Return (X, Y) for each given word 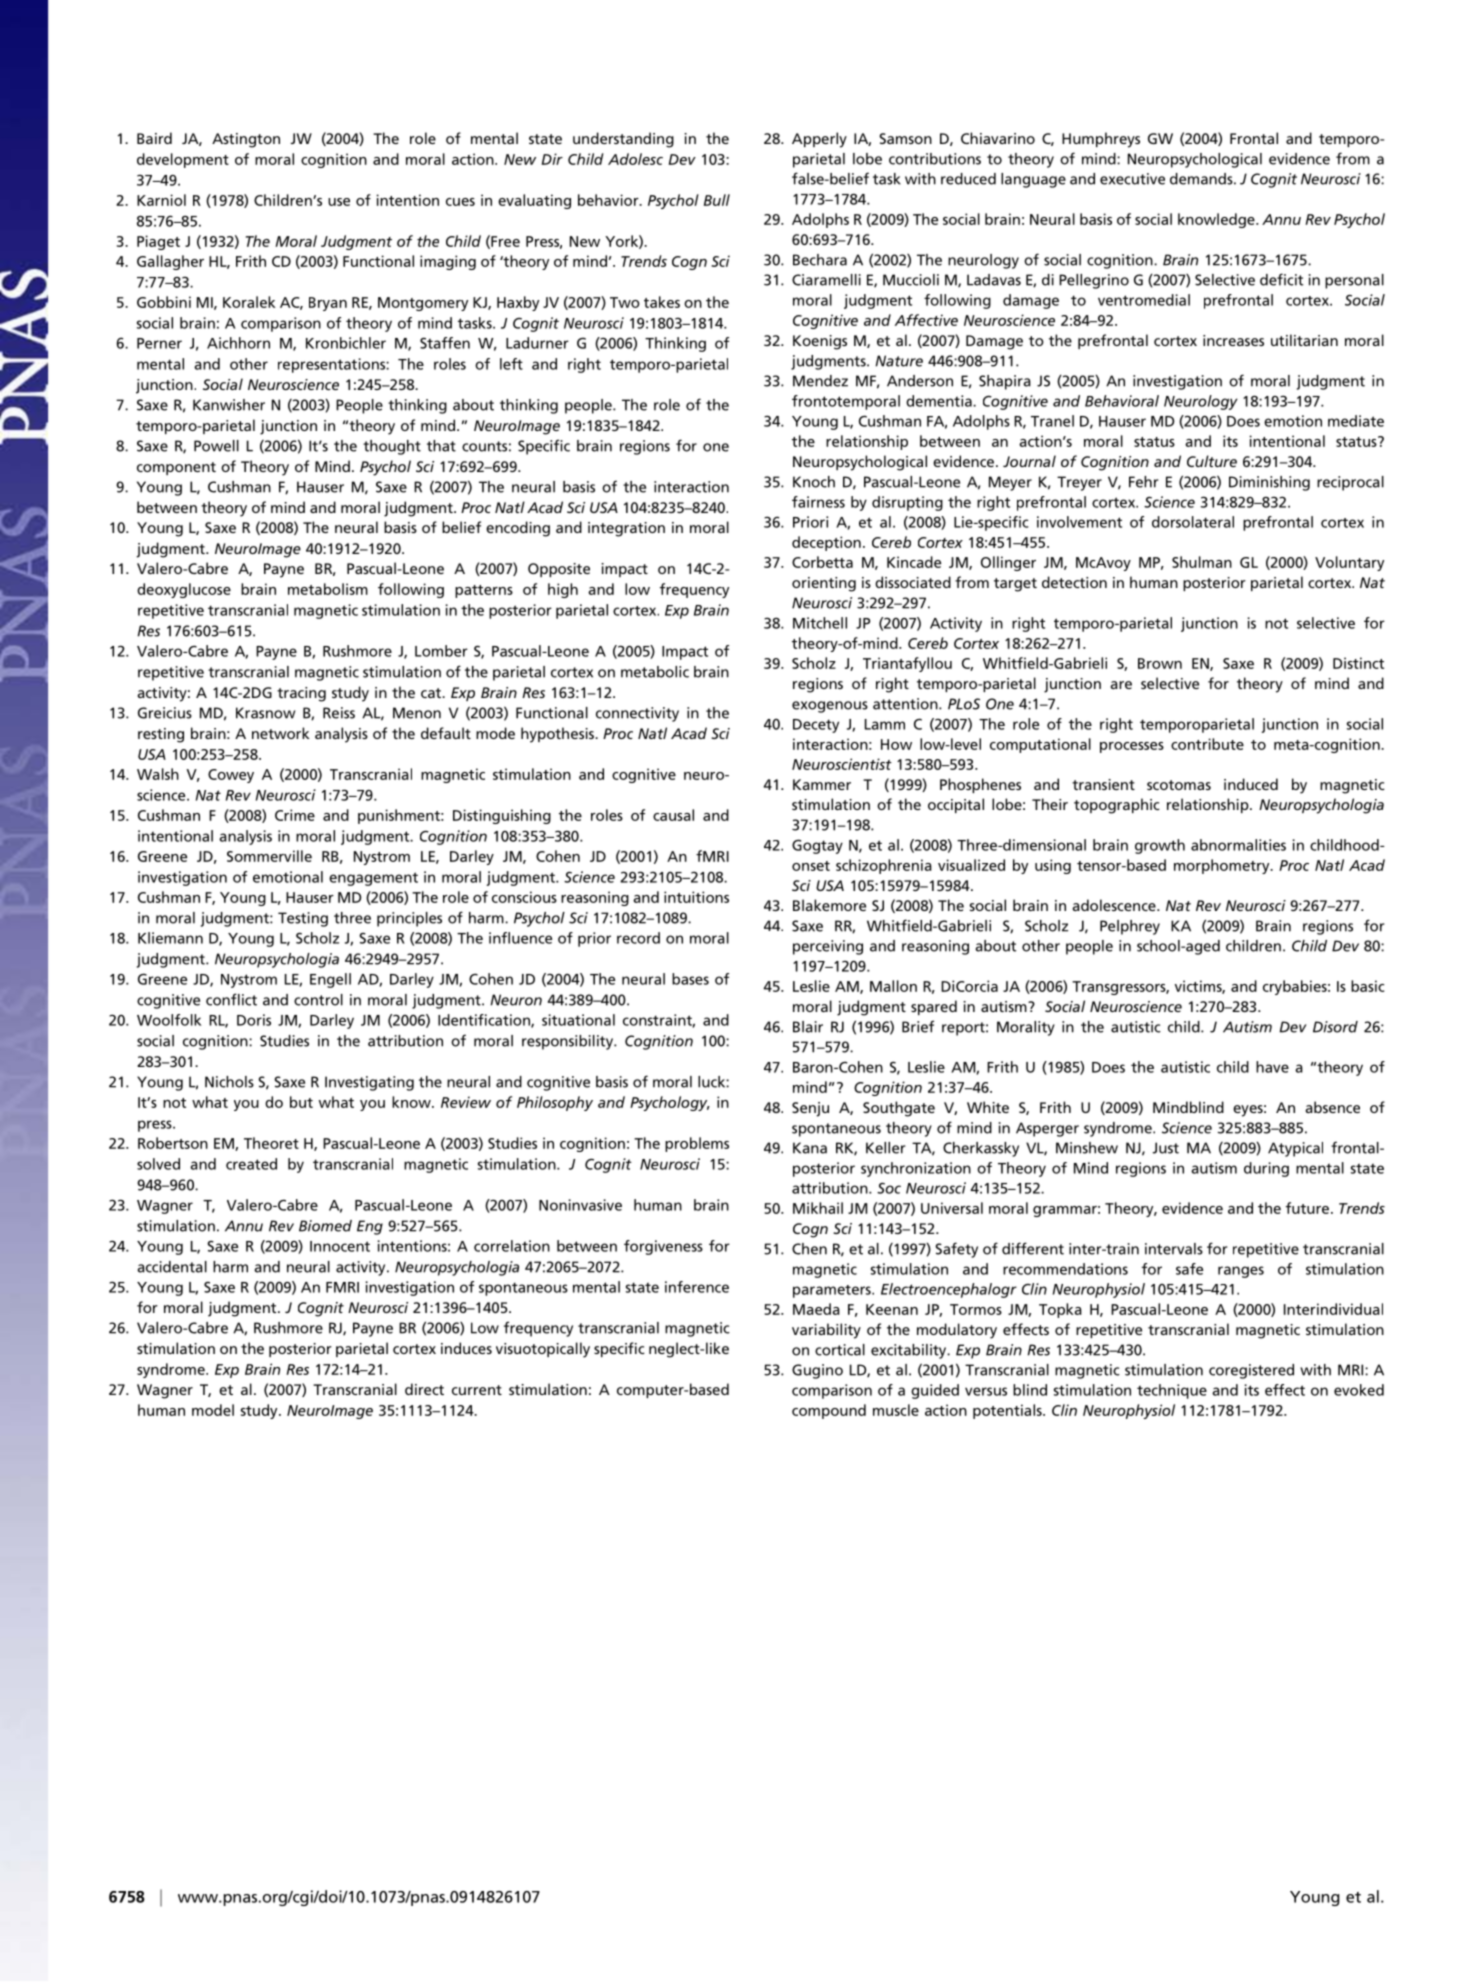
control (318, 1000)
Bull (717, 200)
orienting (824, 584)
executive (1132, 179)
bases (690, 979)
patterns (484, 591)
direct (424, 1389)
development (183, 160)
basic (1367, 986)
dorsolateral (1193, 522)
